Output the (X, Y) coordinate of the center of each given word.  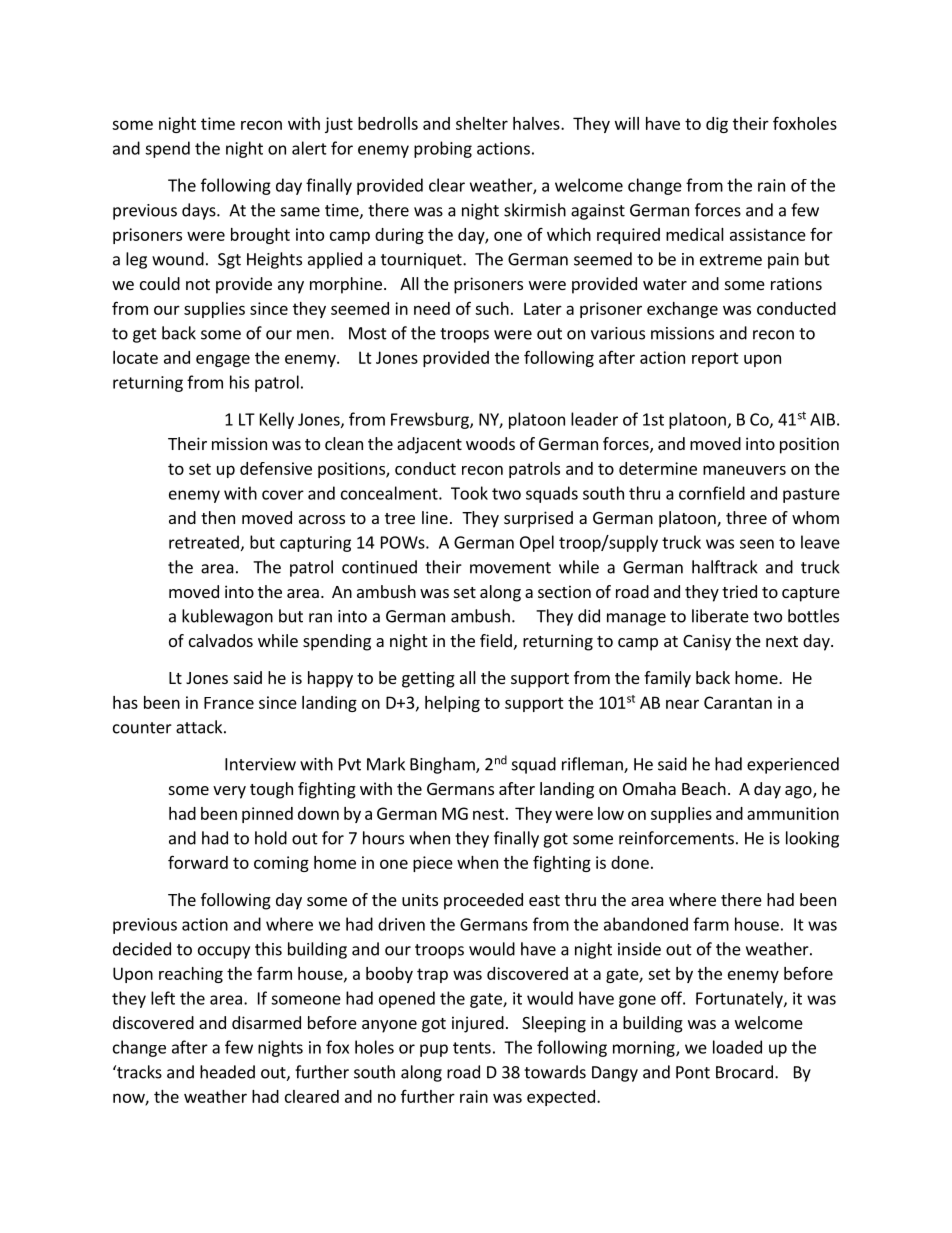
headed (227, 1072)
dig (717, 125)
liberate (720, 616)
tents (472, 1048)
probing (443, 149)
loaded (737, 1047)
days (200, 211)
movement (510, 568)
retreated (204, 542)
